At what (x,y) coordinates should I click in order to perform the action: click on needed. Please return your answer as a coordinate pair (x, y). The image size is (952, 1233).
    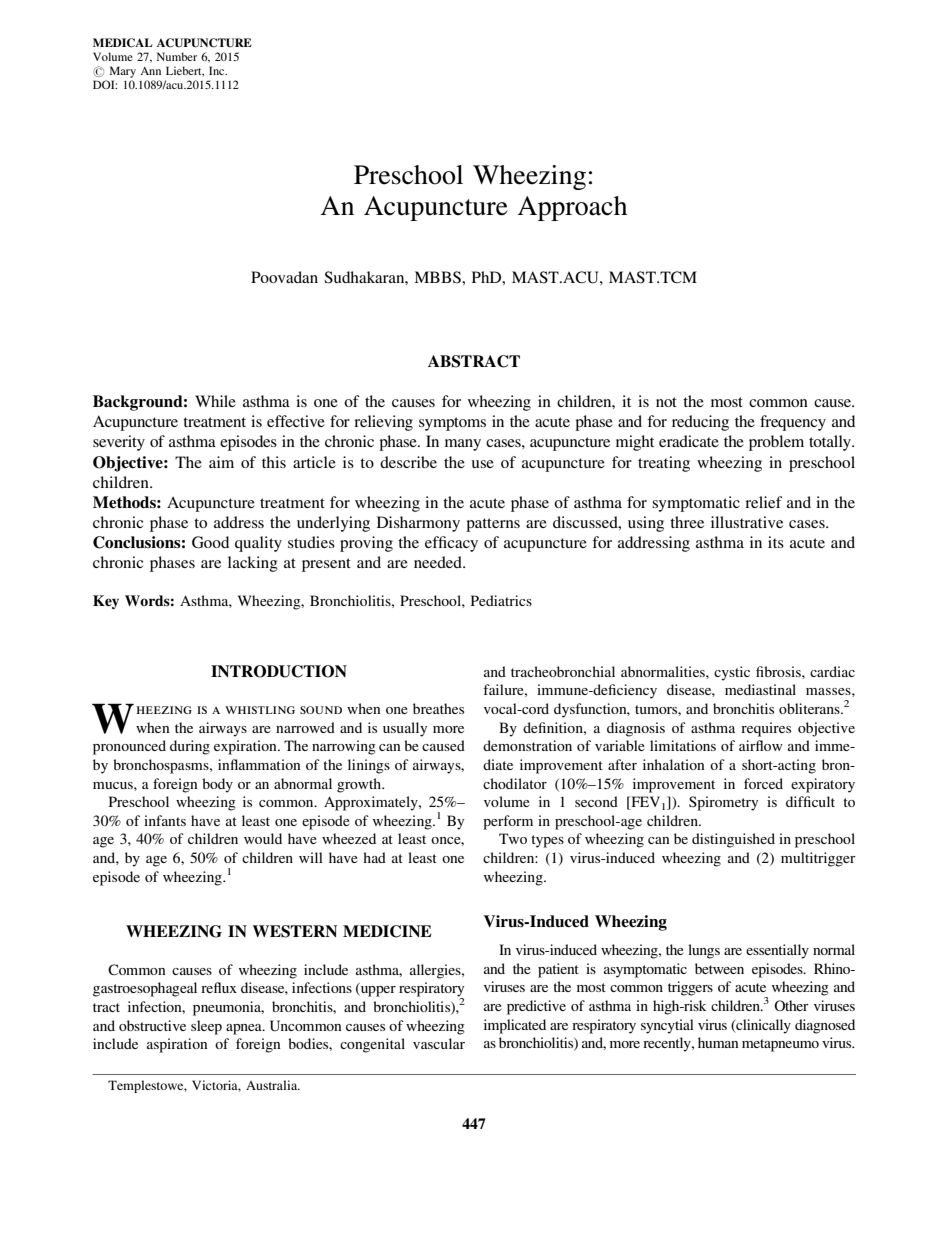
    Looking at the image, I should click on (439, 562).
